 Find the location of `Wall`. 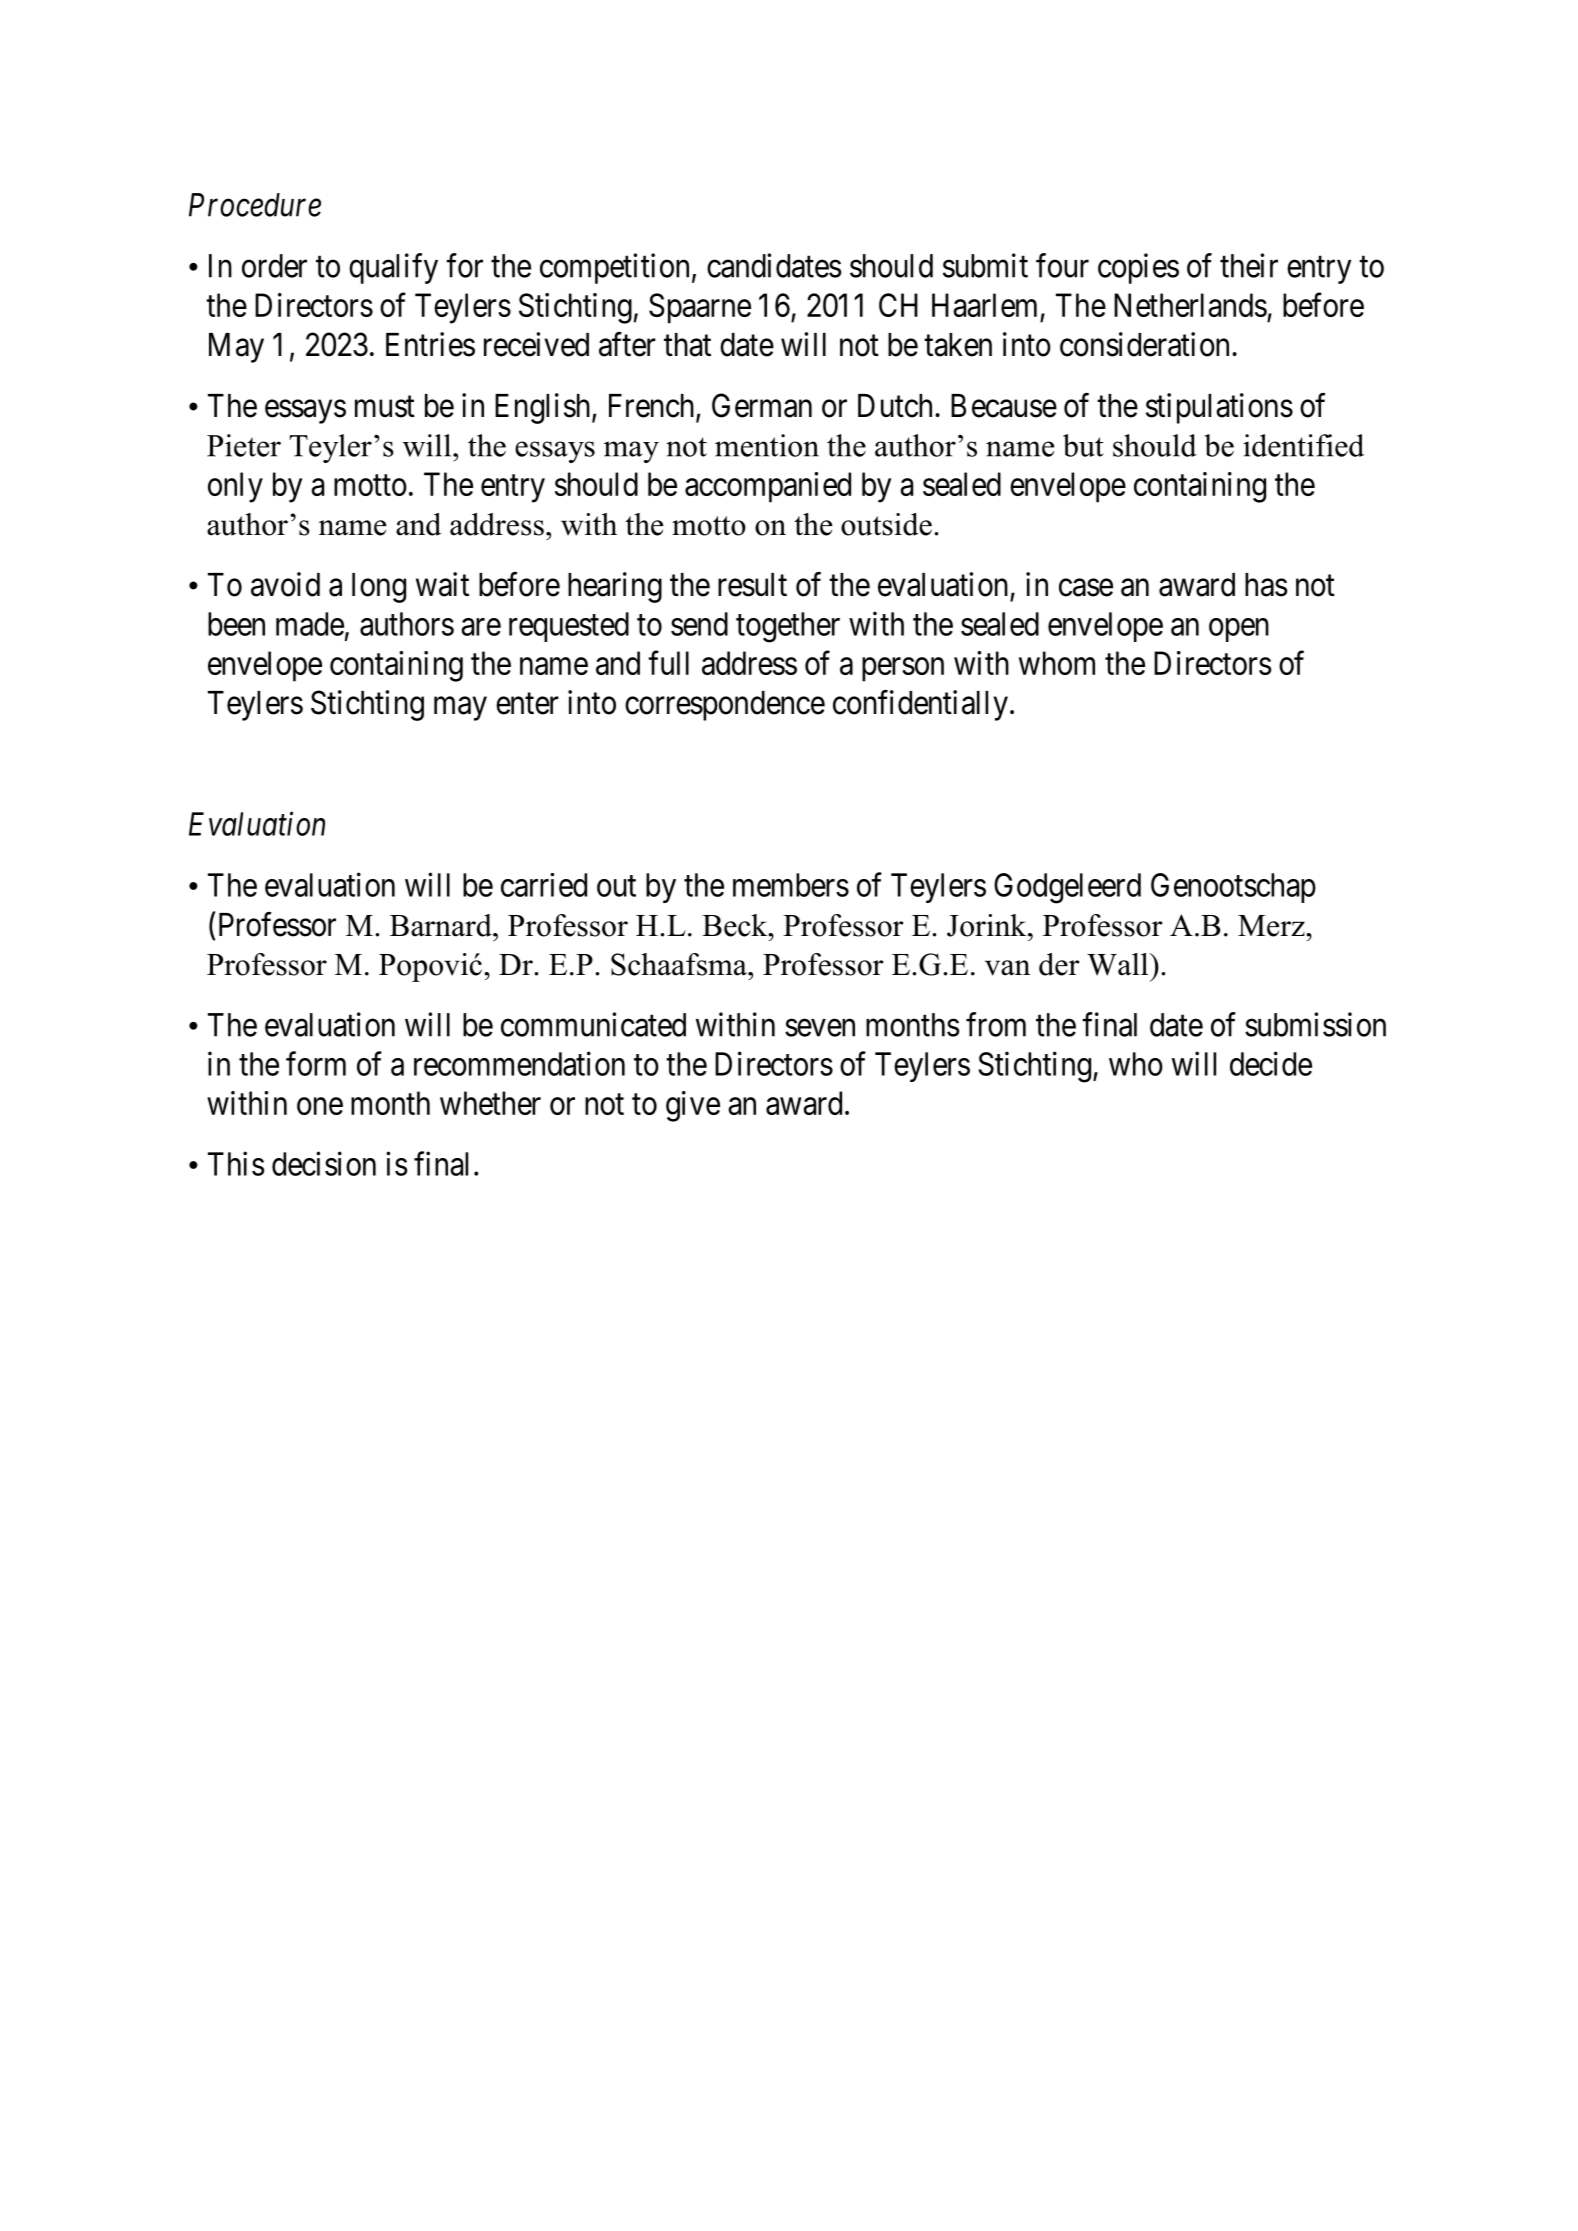

Wall is located at coordinates (1119, 964).
